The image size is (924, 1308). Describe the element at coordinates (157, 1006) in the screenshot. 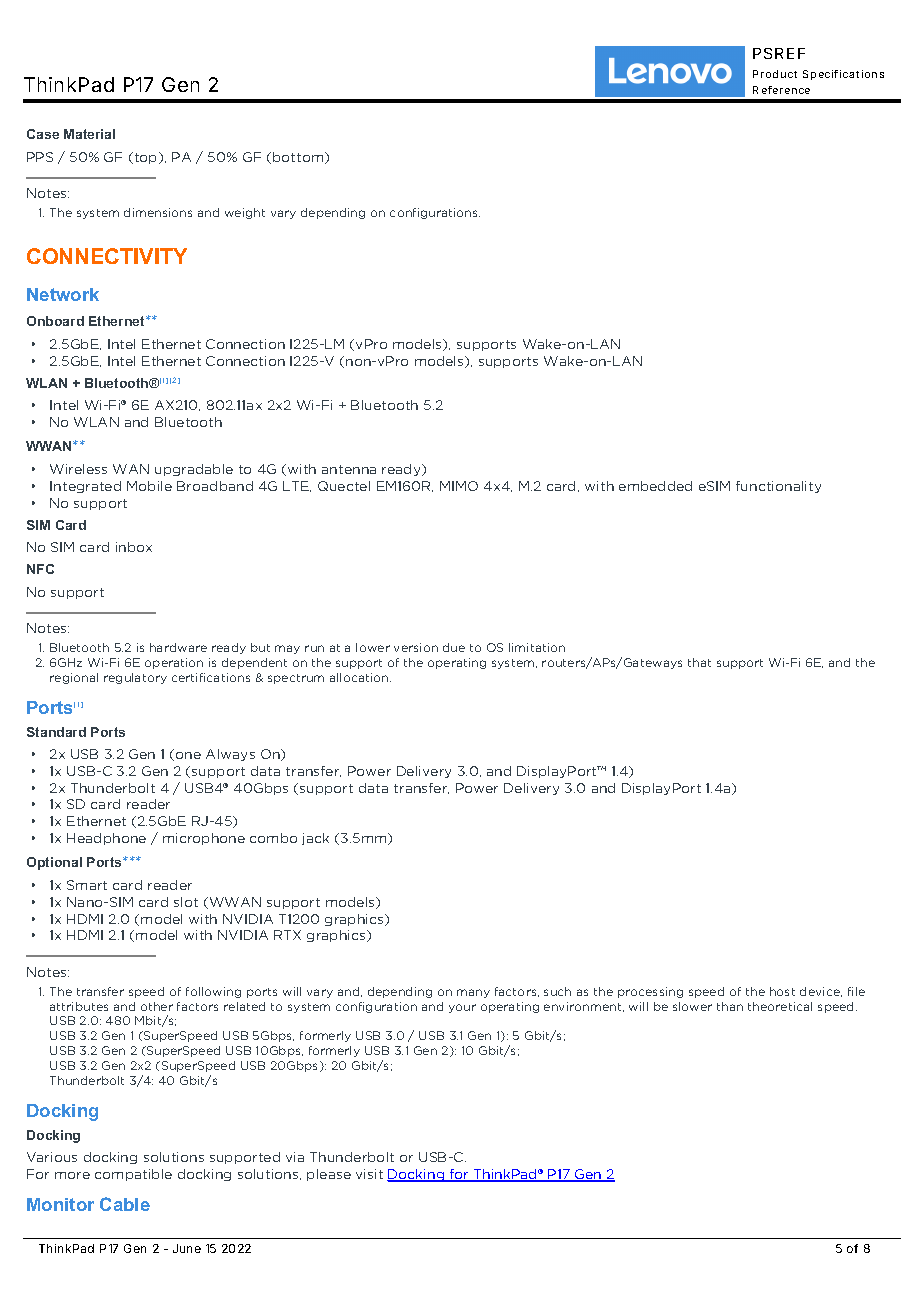

I see `other` at that location.
